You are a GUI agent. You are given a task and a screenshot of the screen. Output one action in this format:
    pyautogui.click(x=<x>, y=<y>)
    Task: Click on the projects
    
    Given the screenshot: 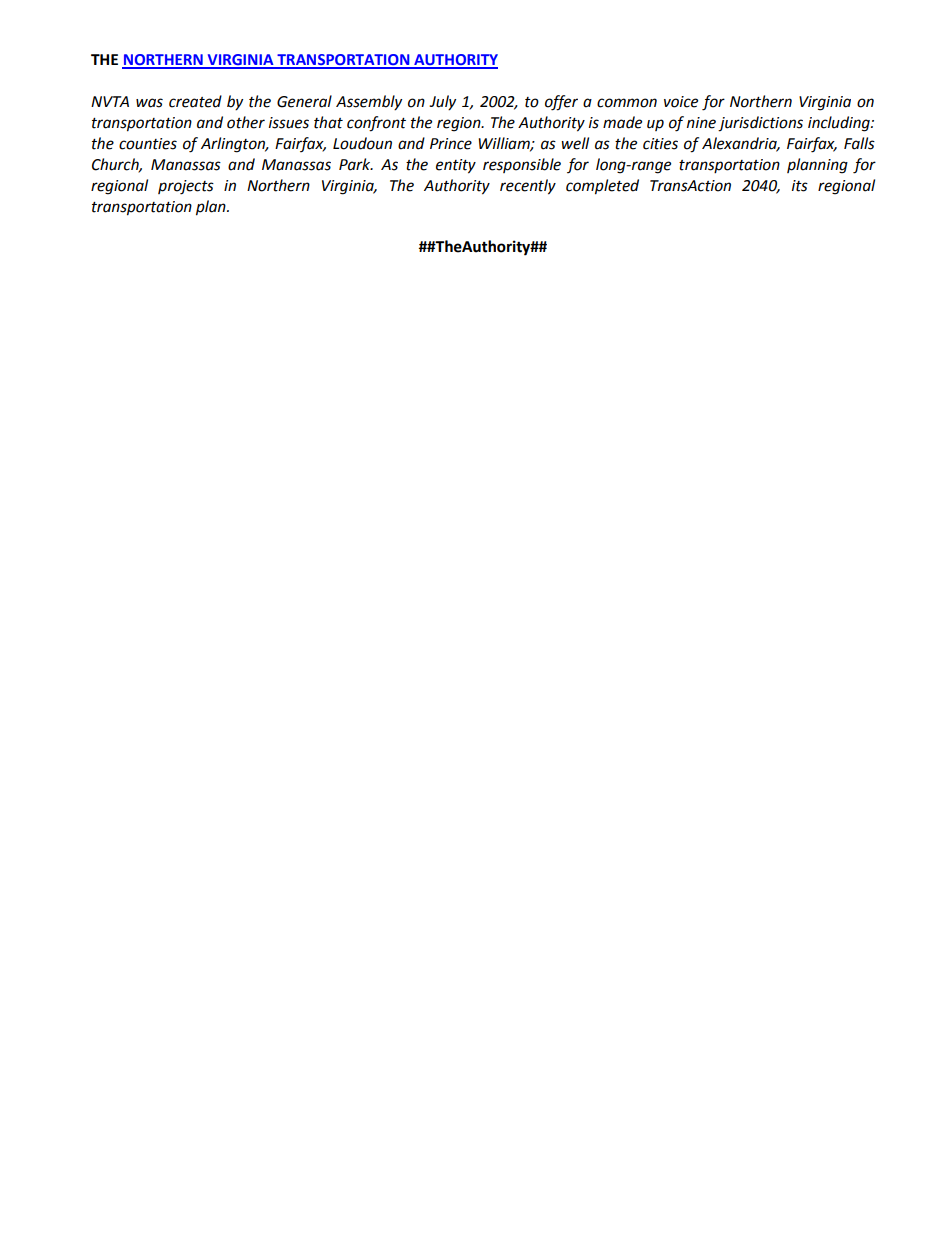 What is the action you would take?
    pyautogui.click(x=186, y=187)
